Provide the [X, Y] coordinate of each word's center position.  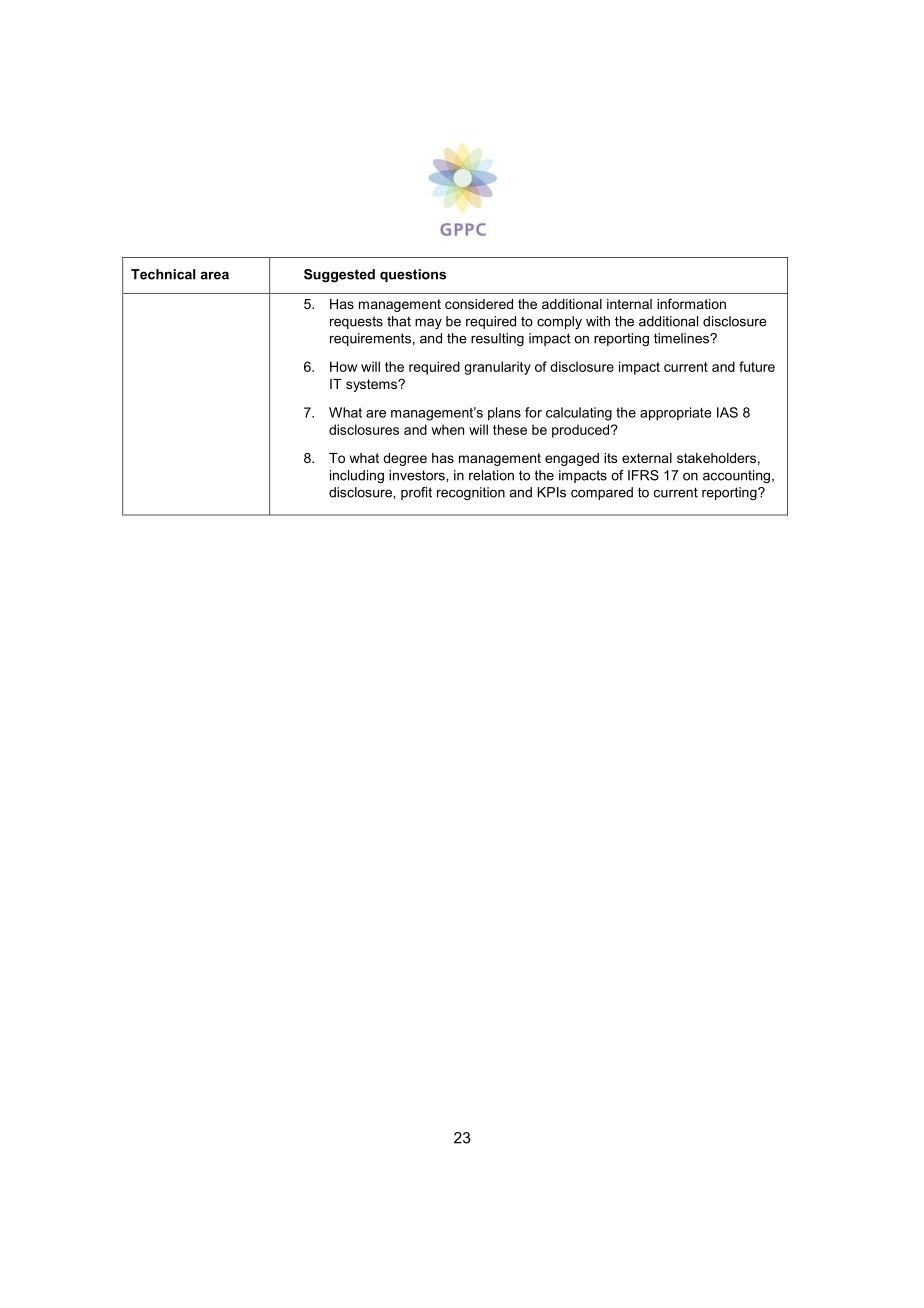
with [598, 321]
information [691, 303]
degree [405, 459]
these [510, 429]
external [647, 458]
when [447, 429]
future [757, 366]
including [357, 476]
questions [413, 275]
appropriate [676, 414]
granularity [497, 368]
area [214, 275]
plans [504, 414]
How [343, 366]
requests [356, 322]
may [428, 323]
